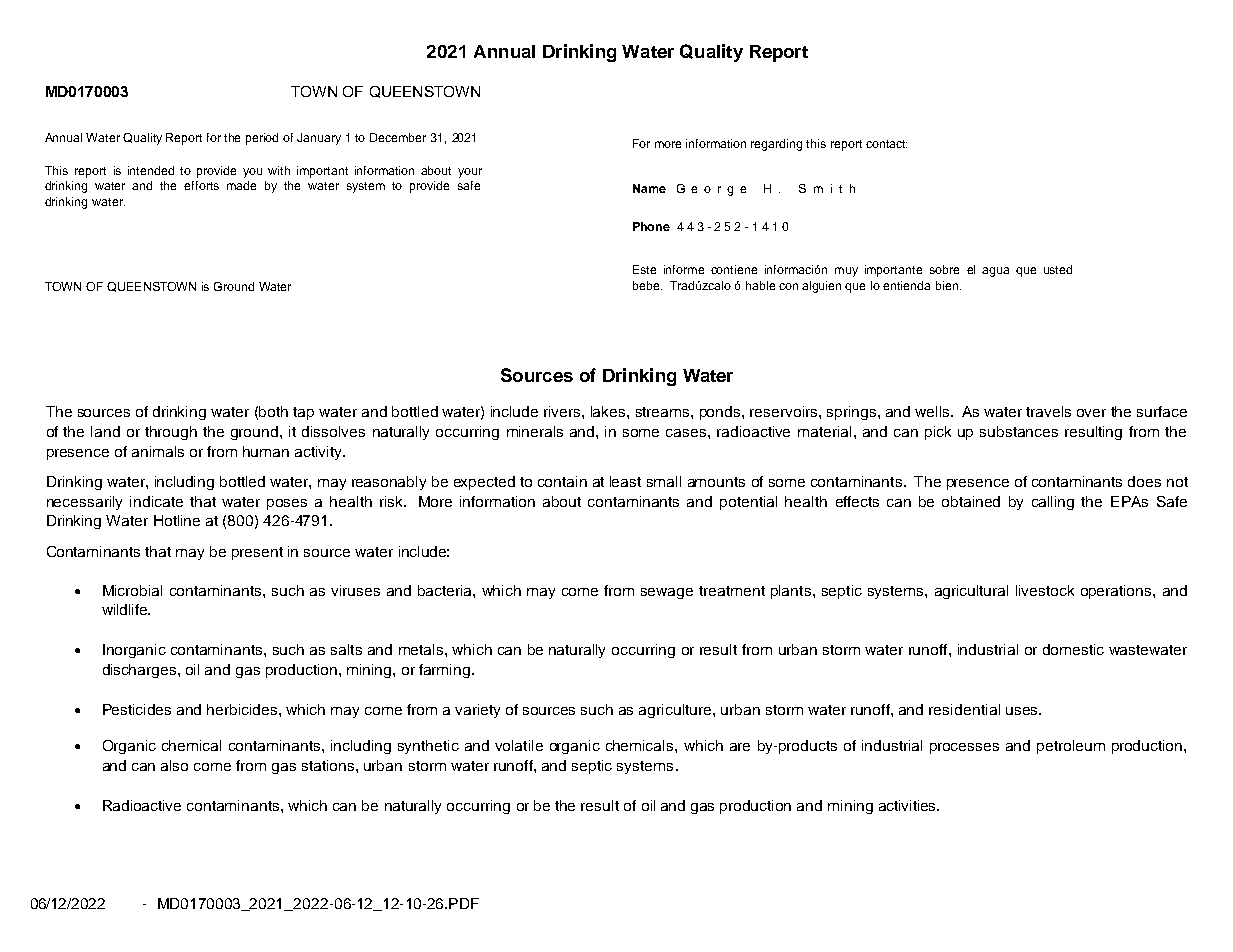 This screenshot has height=952, width=1233. I want to click on least, so click(625, 481).
